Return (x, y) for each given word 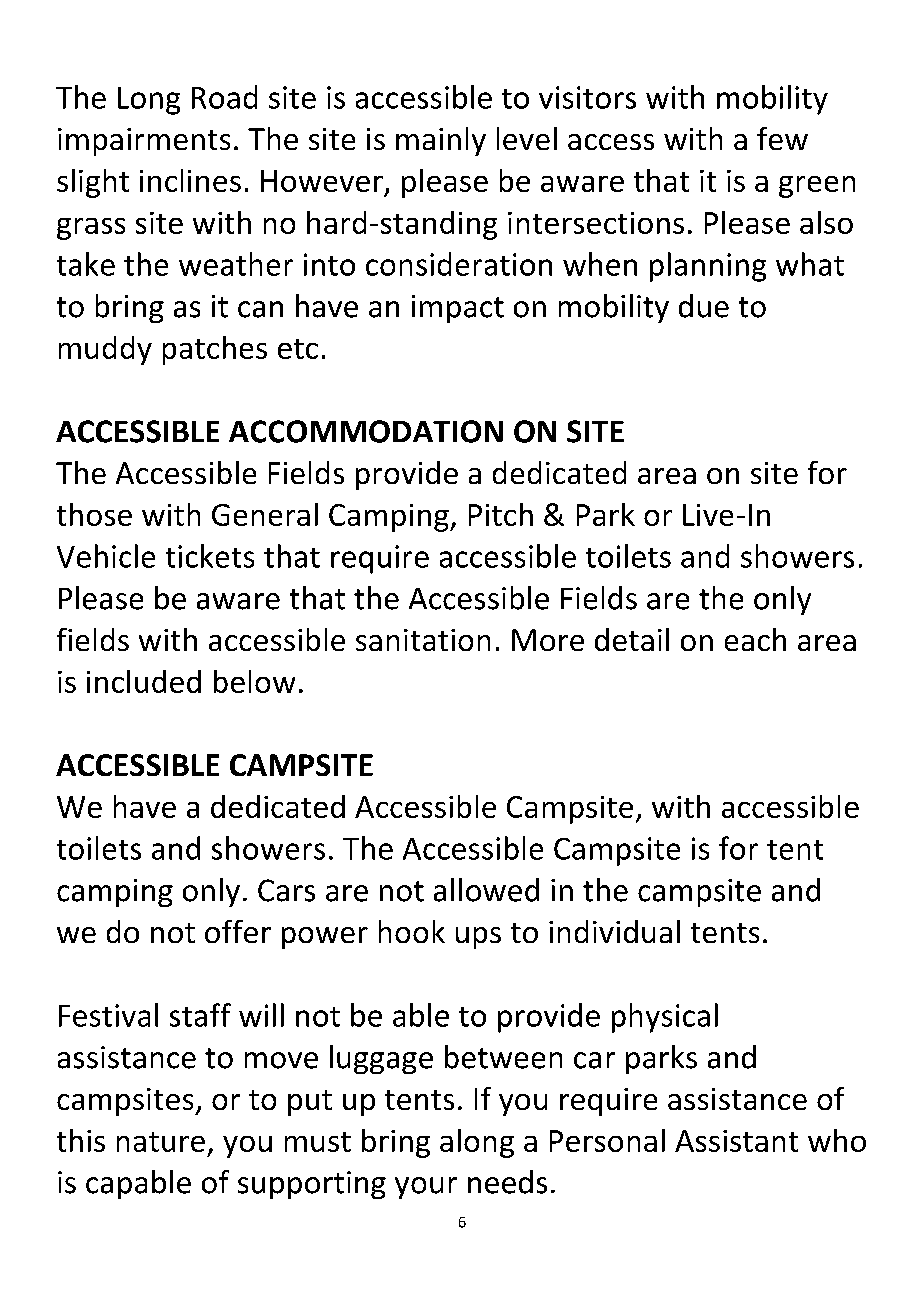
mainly (441, 141)
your (426, 1188)
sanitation (423, 640)
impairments (144, 142)
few (782, 138)
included (144, 681)
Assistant (736, 1141)
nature (161, 1142)
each (755, 639)
